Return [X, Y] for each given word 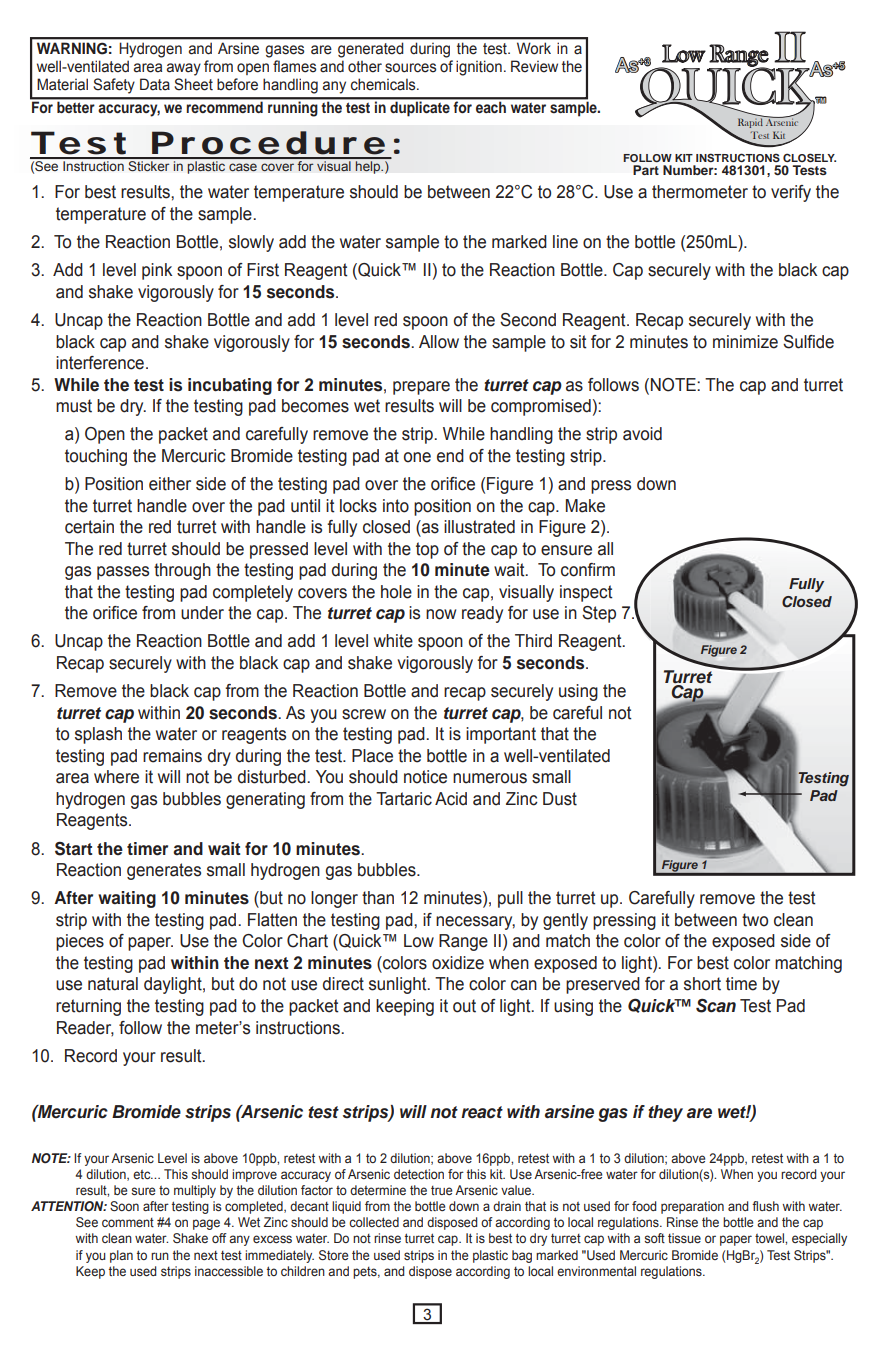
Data [155, 84]
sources [410, 68]
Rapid [751, 122]
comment [128, 1222]
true [441, 1190]
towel [770, 1238]
